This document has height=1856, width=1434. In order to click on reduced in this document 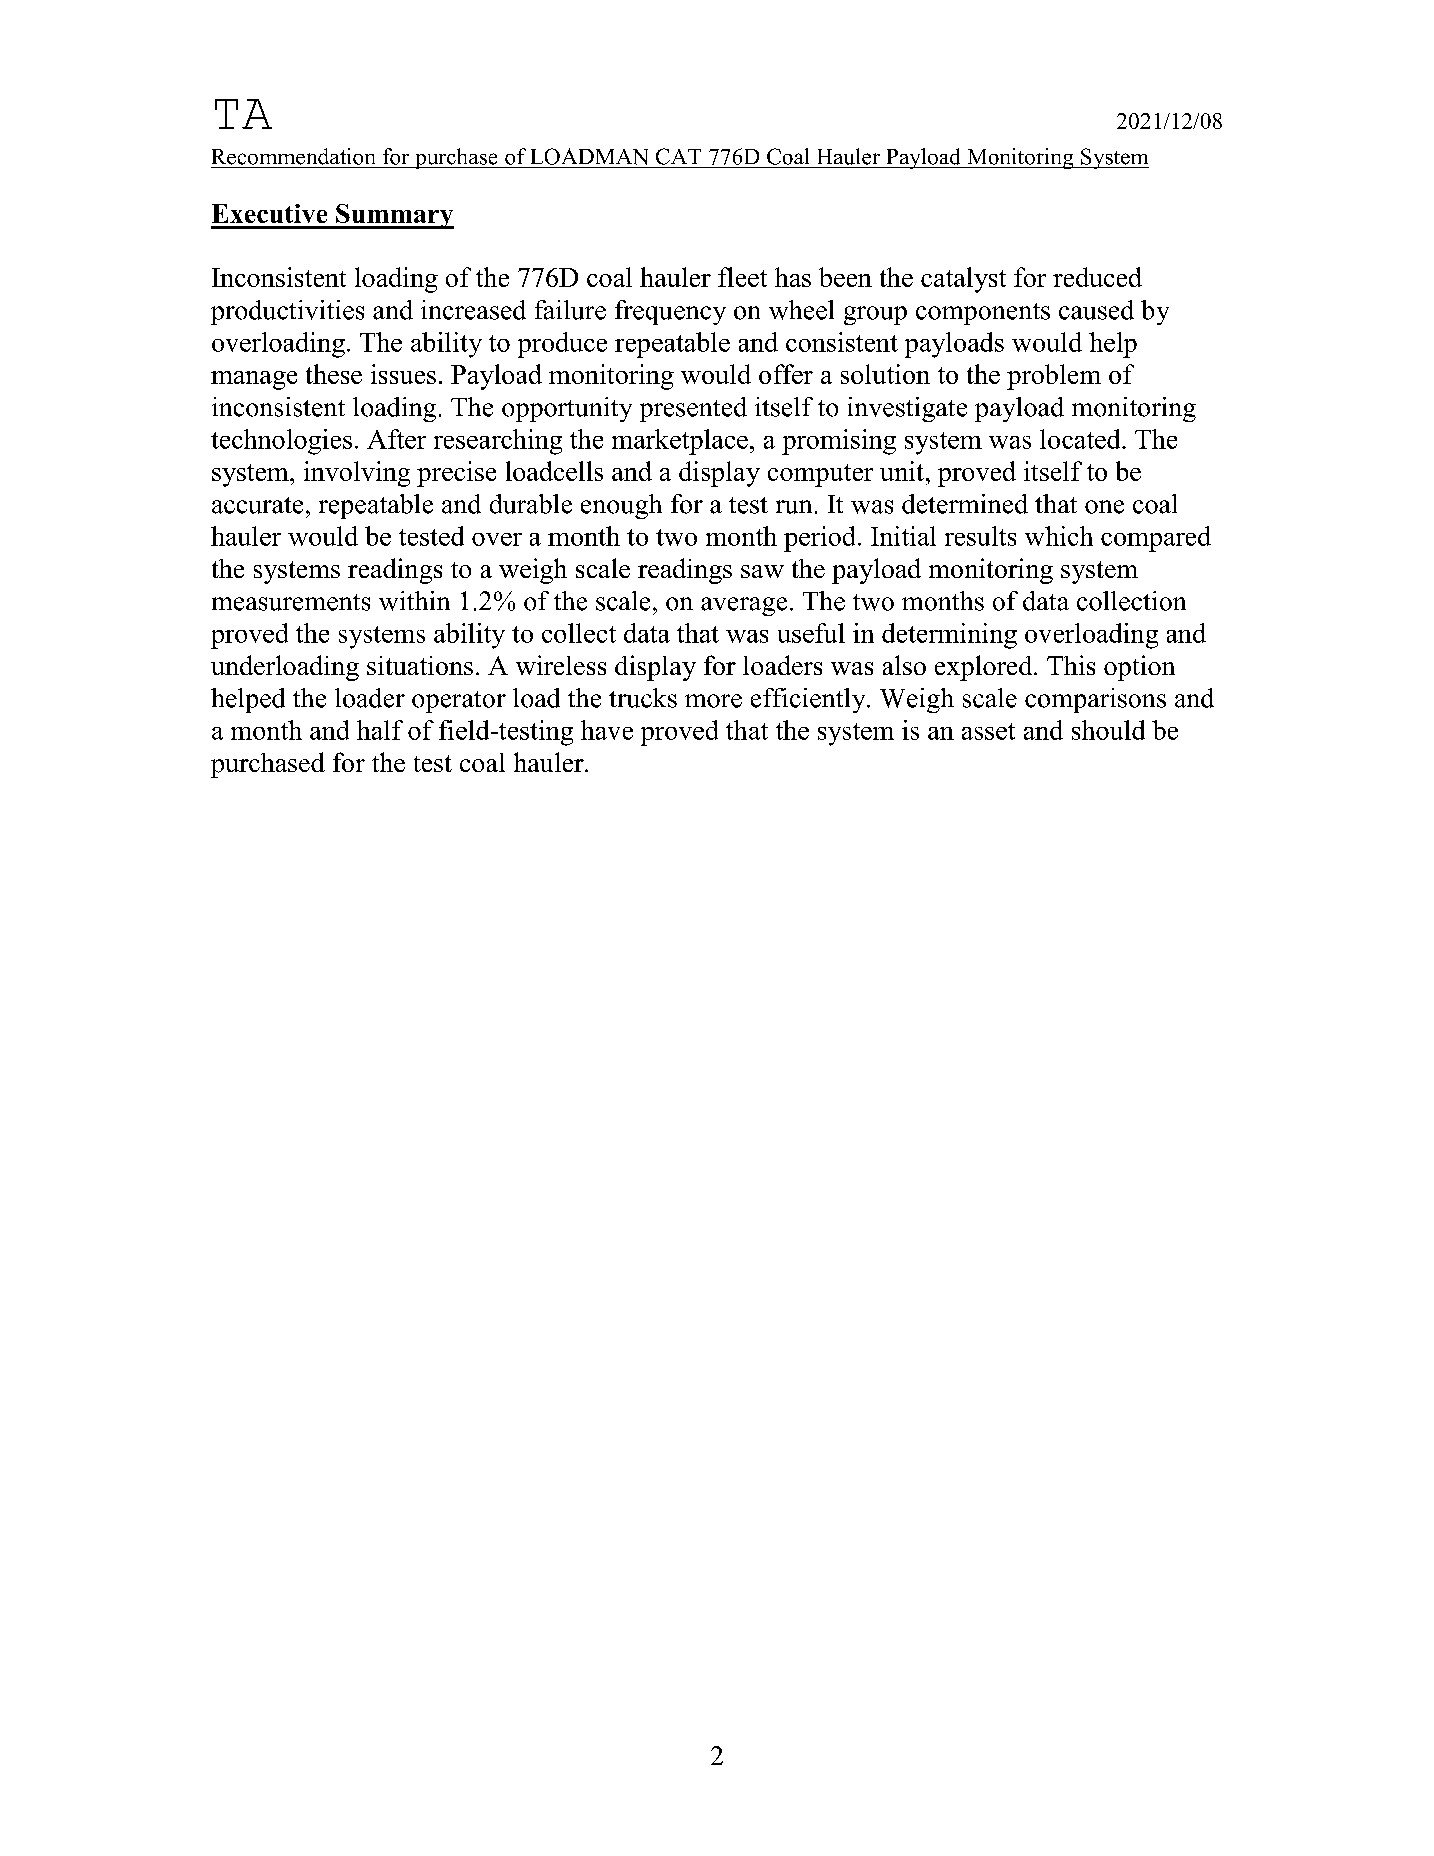, I will do `click(1097, 277)`.
